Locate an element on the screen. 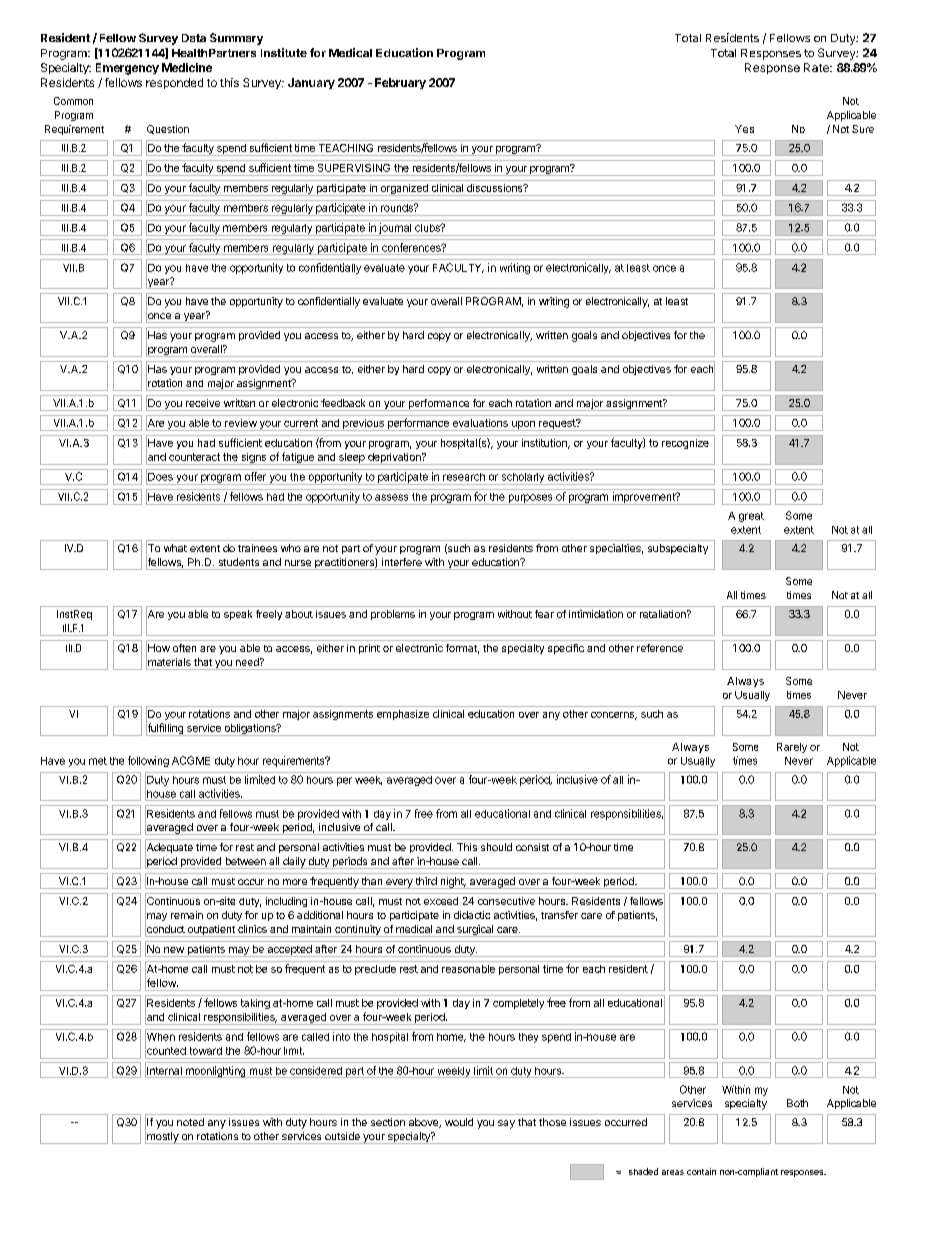 This screenshot has width=952, height=1233. problems is located at coordinates (393, 615).
